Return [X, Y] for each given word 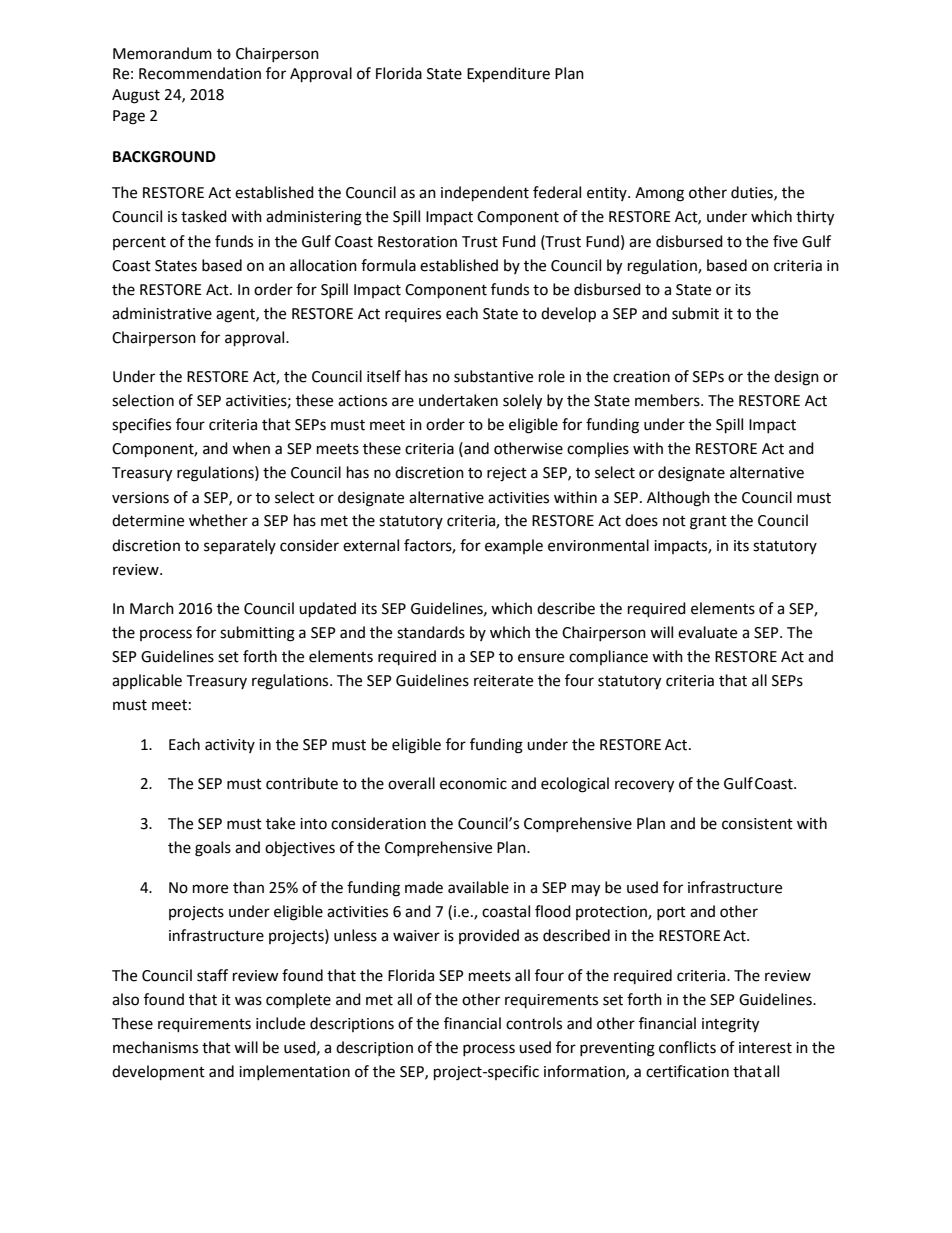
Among [659, 194]
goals [213, 849]
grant [708, 523]
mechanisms [155, 1047]
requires [413, 315]
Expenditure [508, 75]
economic [473, 784]
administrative [162, 313]
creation [641, 377]
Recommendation [200, 73]
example [514, 546]
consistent [757, 824]
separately [240, 547]
